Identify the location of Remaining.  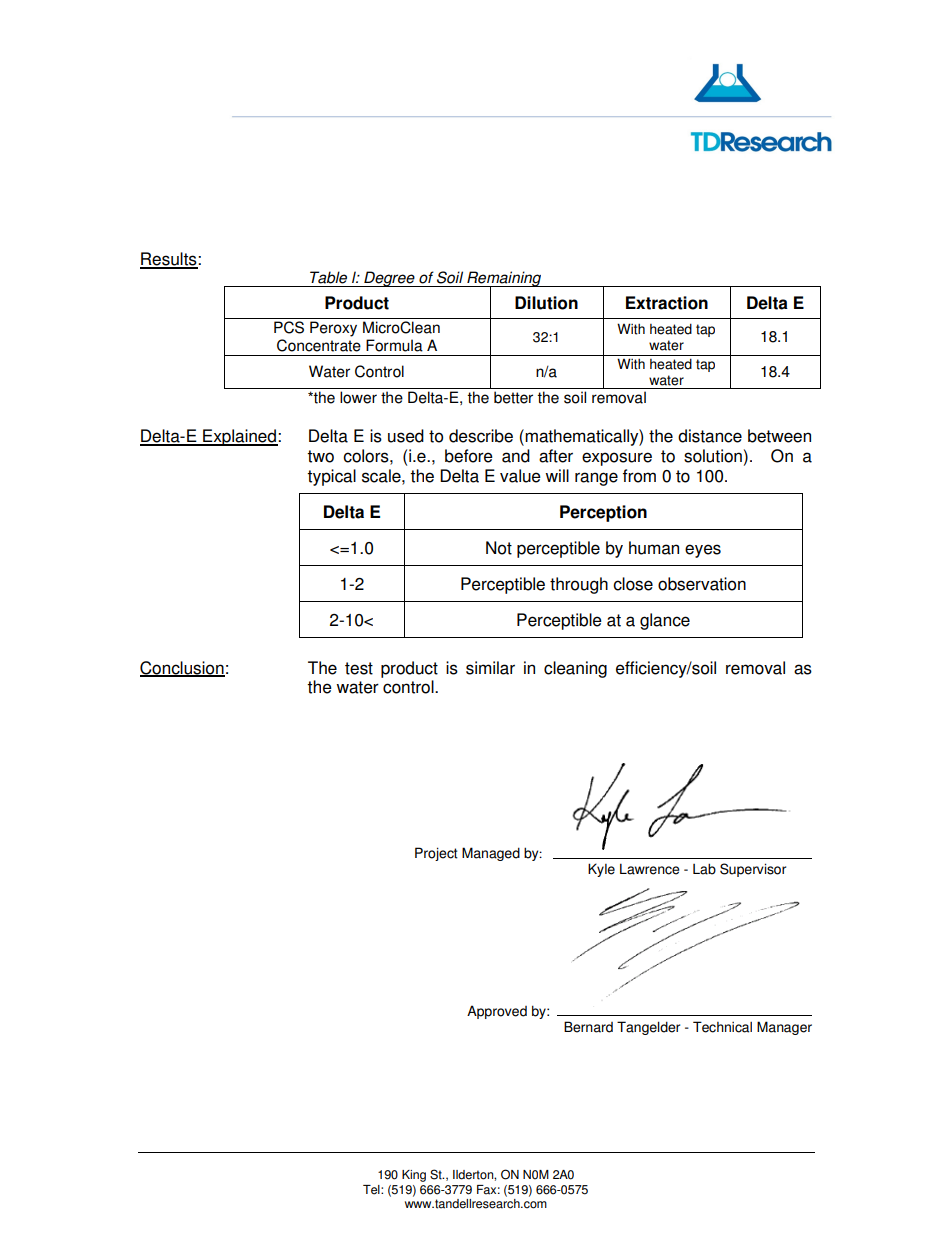
(504, 280).
